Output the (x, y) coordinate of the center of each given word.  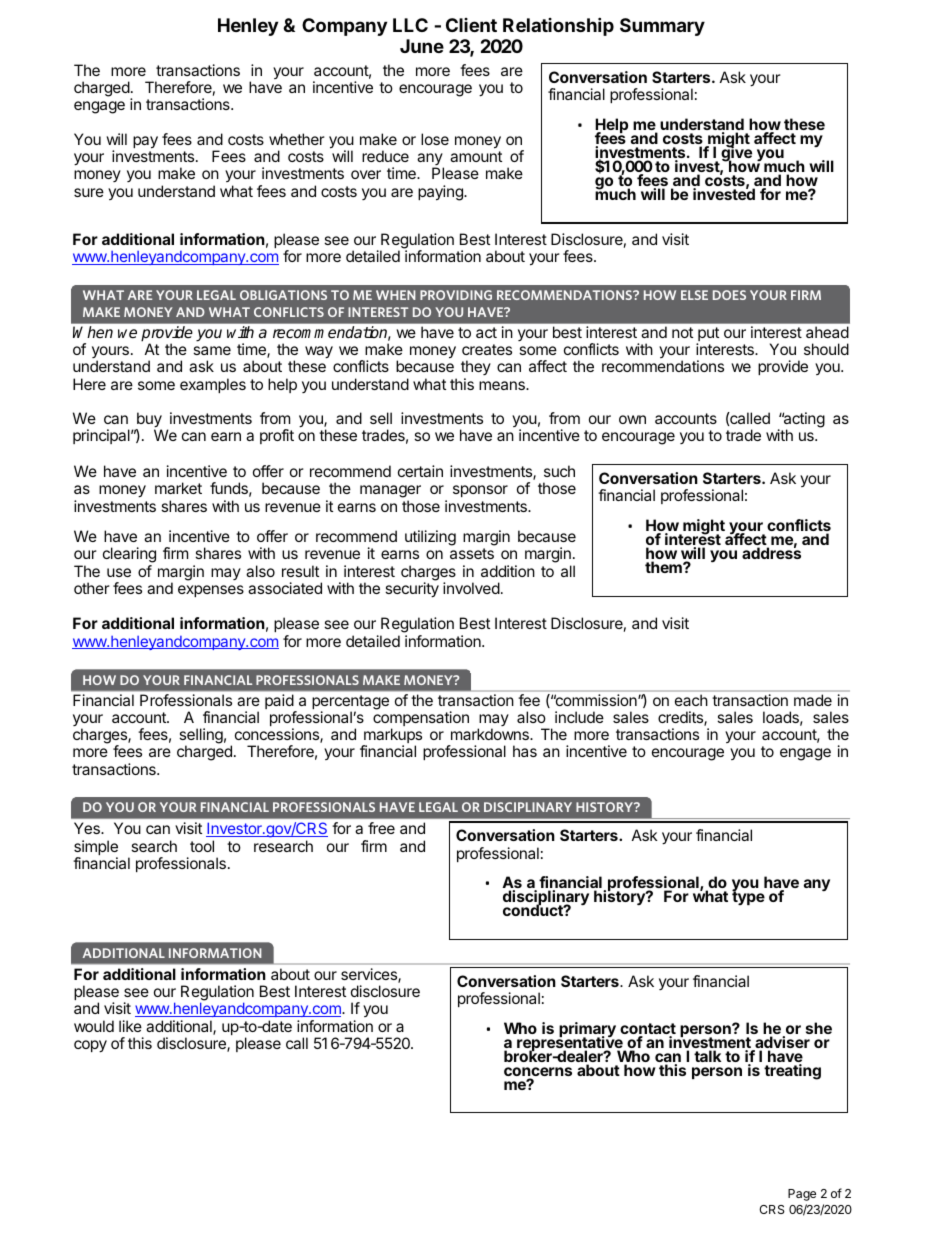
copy (90, 1046)
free (381, 828)
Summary (662, 27)
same (212, 350)
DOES (729, 295)
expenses (211, 591)
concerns (538, 1073)
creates (487, 349)
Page (802, 1195)
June (422, 46)
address (771, 552)
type (748, 897)
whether (297, 139)
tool (202, 846)
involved (471, 588)
